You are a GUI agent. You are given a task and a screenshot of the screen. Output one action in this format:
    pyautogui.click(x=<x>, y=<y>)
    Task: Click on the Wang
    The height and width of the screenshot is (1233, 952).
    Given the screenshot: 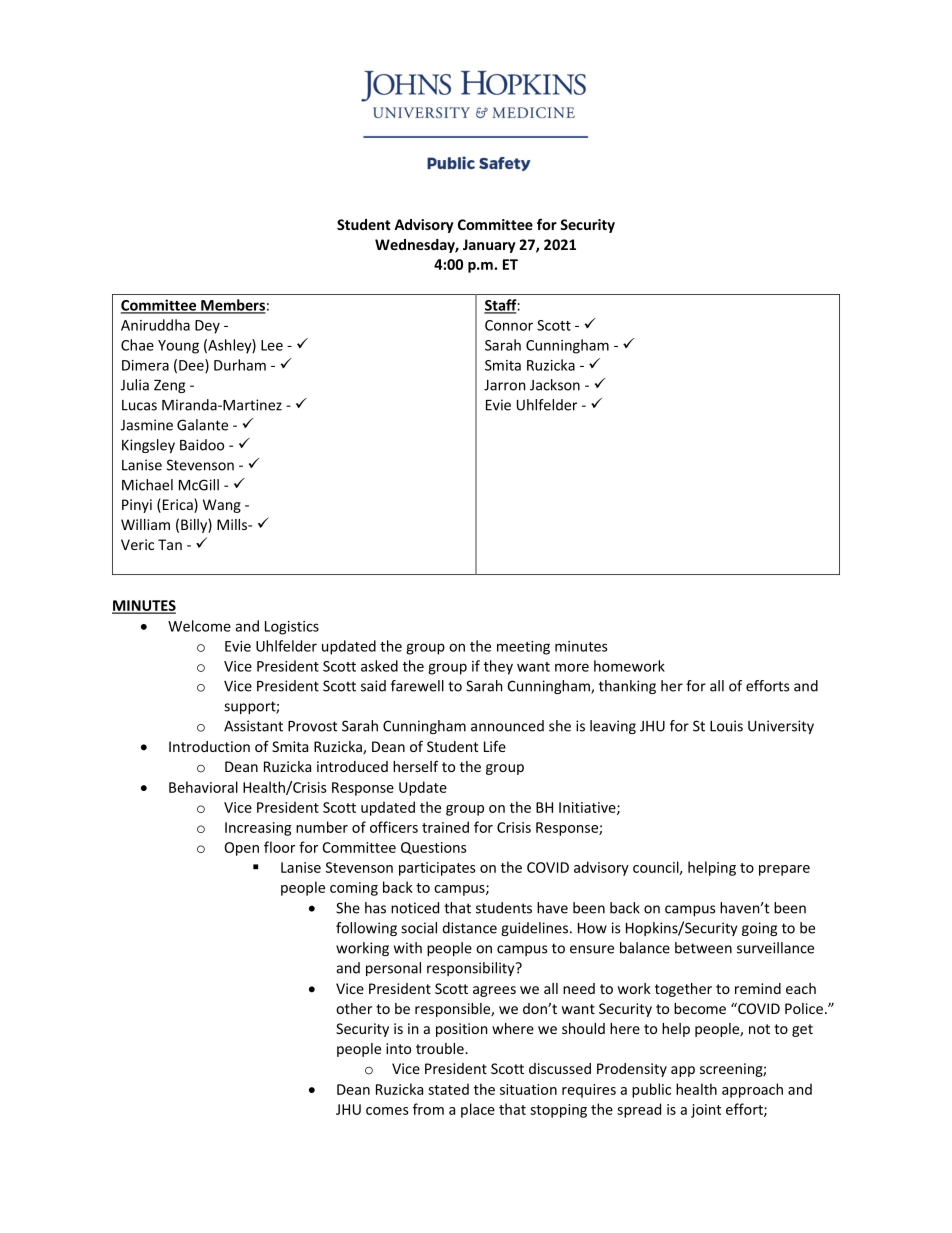 What is the action you would take?
    pyautogui.click(x=222, y=506)
